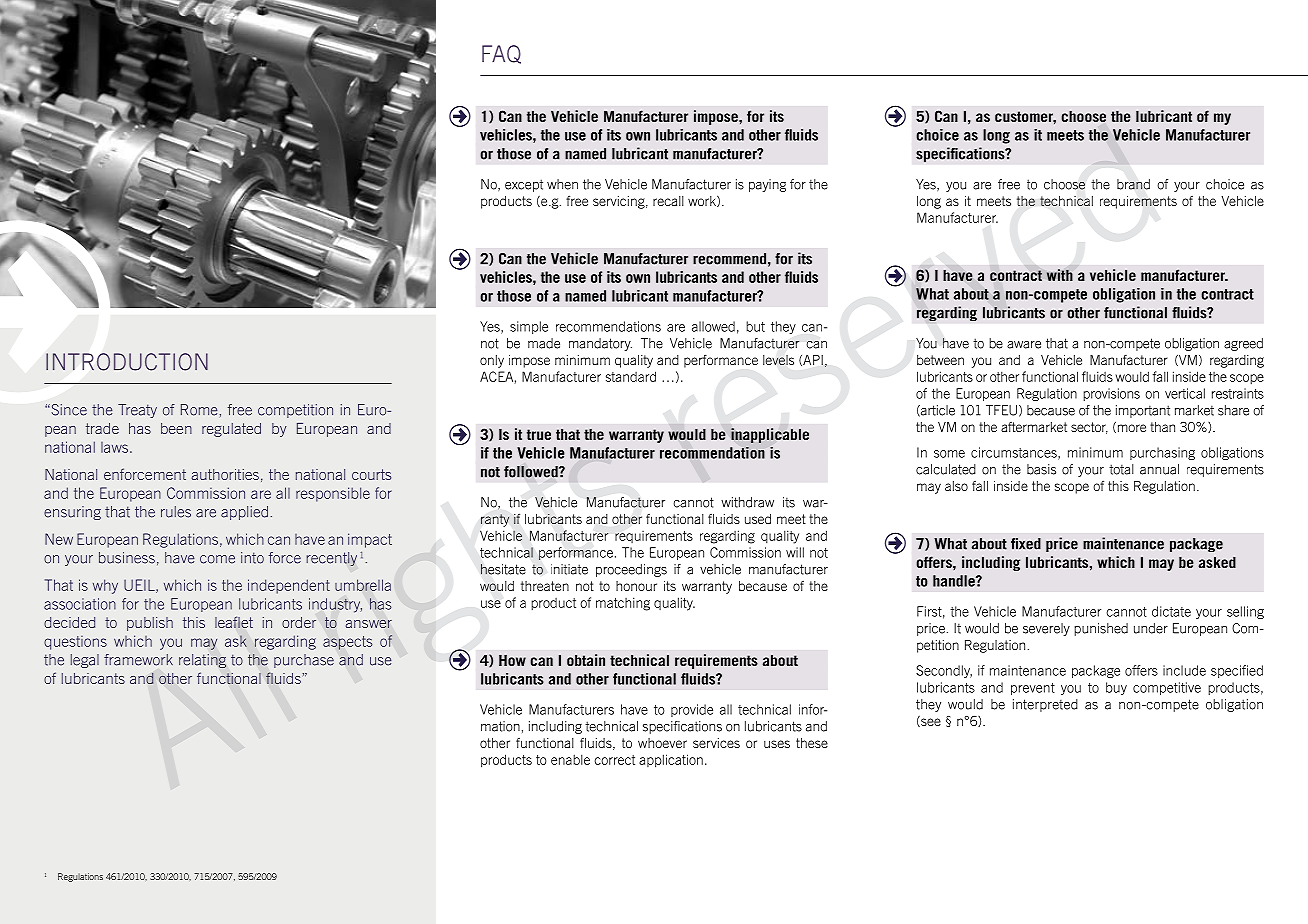  Describe the element at coordinates (202, 661) in the screenshot. I see `relating` at that location.
